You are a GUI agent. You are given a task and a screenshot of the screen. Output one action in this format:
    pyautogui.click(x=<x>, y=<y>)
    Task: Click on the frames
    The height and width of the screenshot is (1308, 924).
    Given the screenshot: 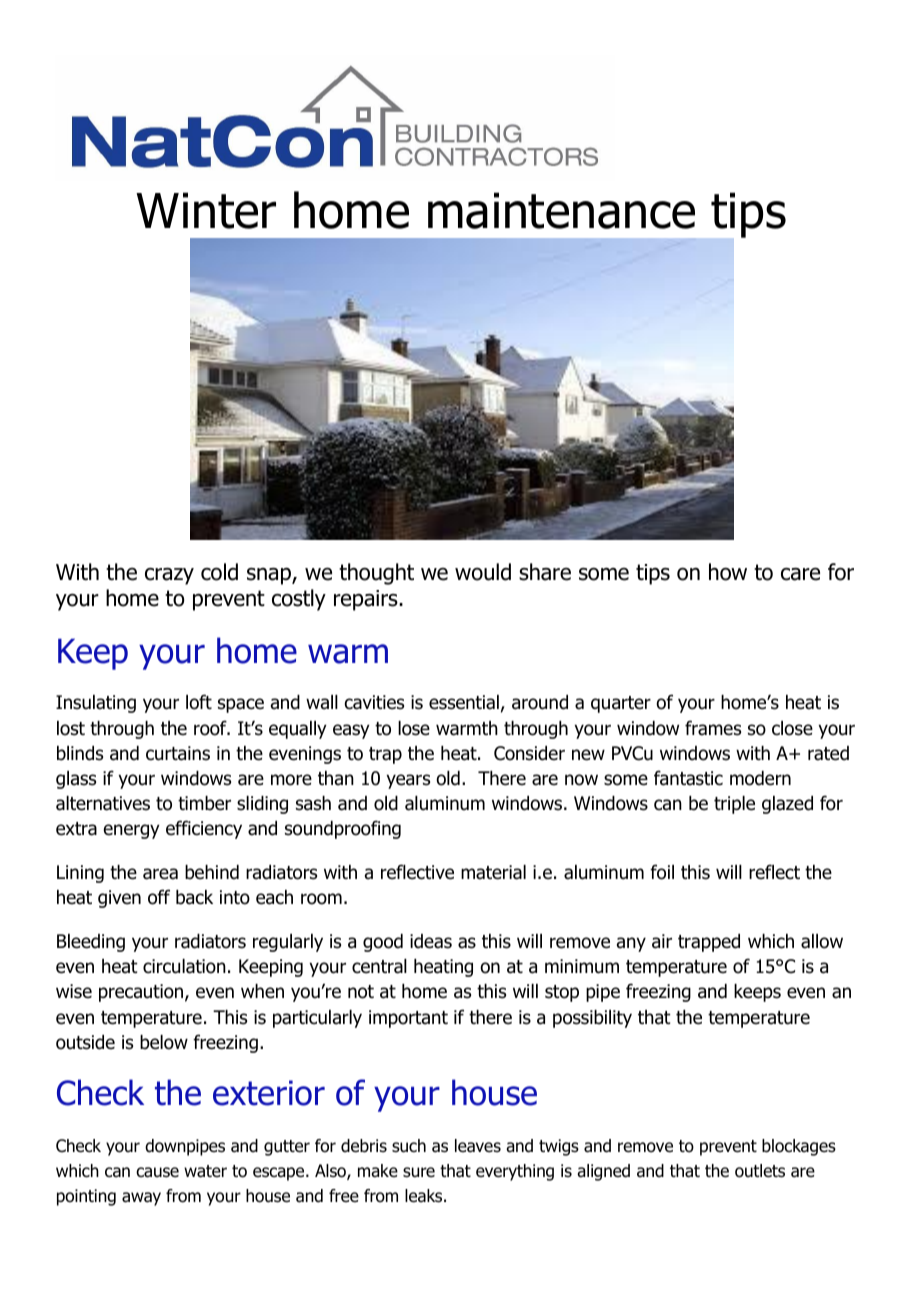 What is the action you would take?
    pyautogui.click(x=713, y=728)
